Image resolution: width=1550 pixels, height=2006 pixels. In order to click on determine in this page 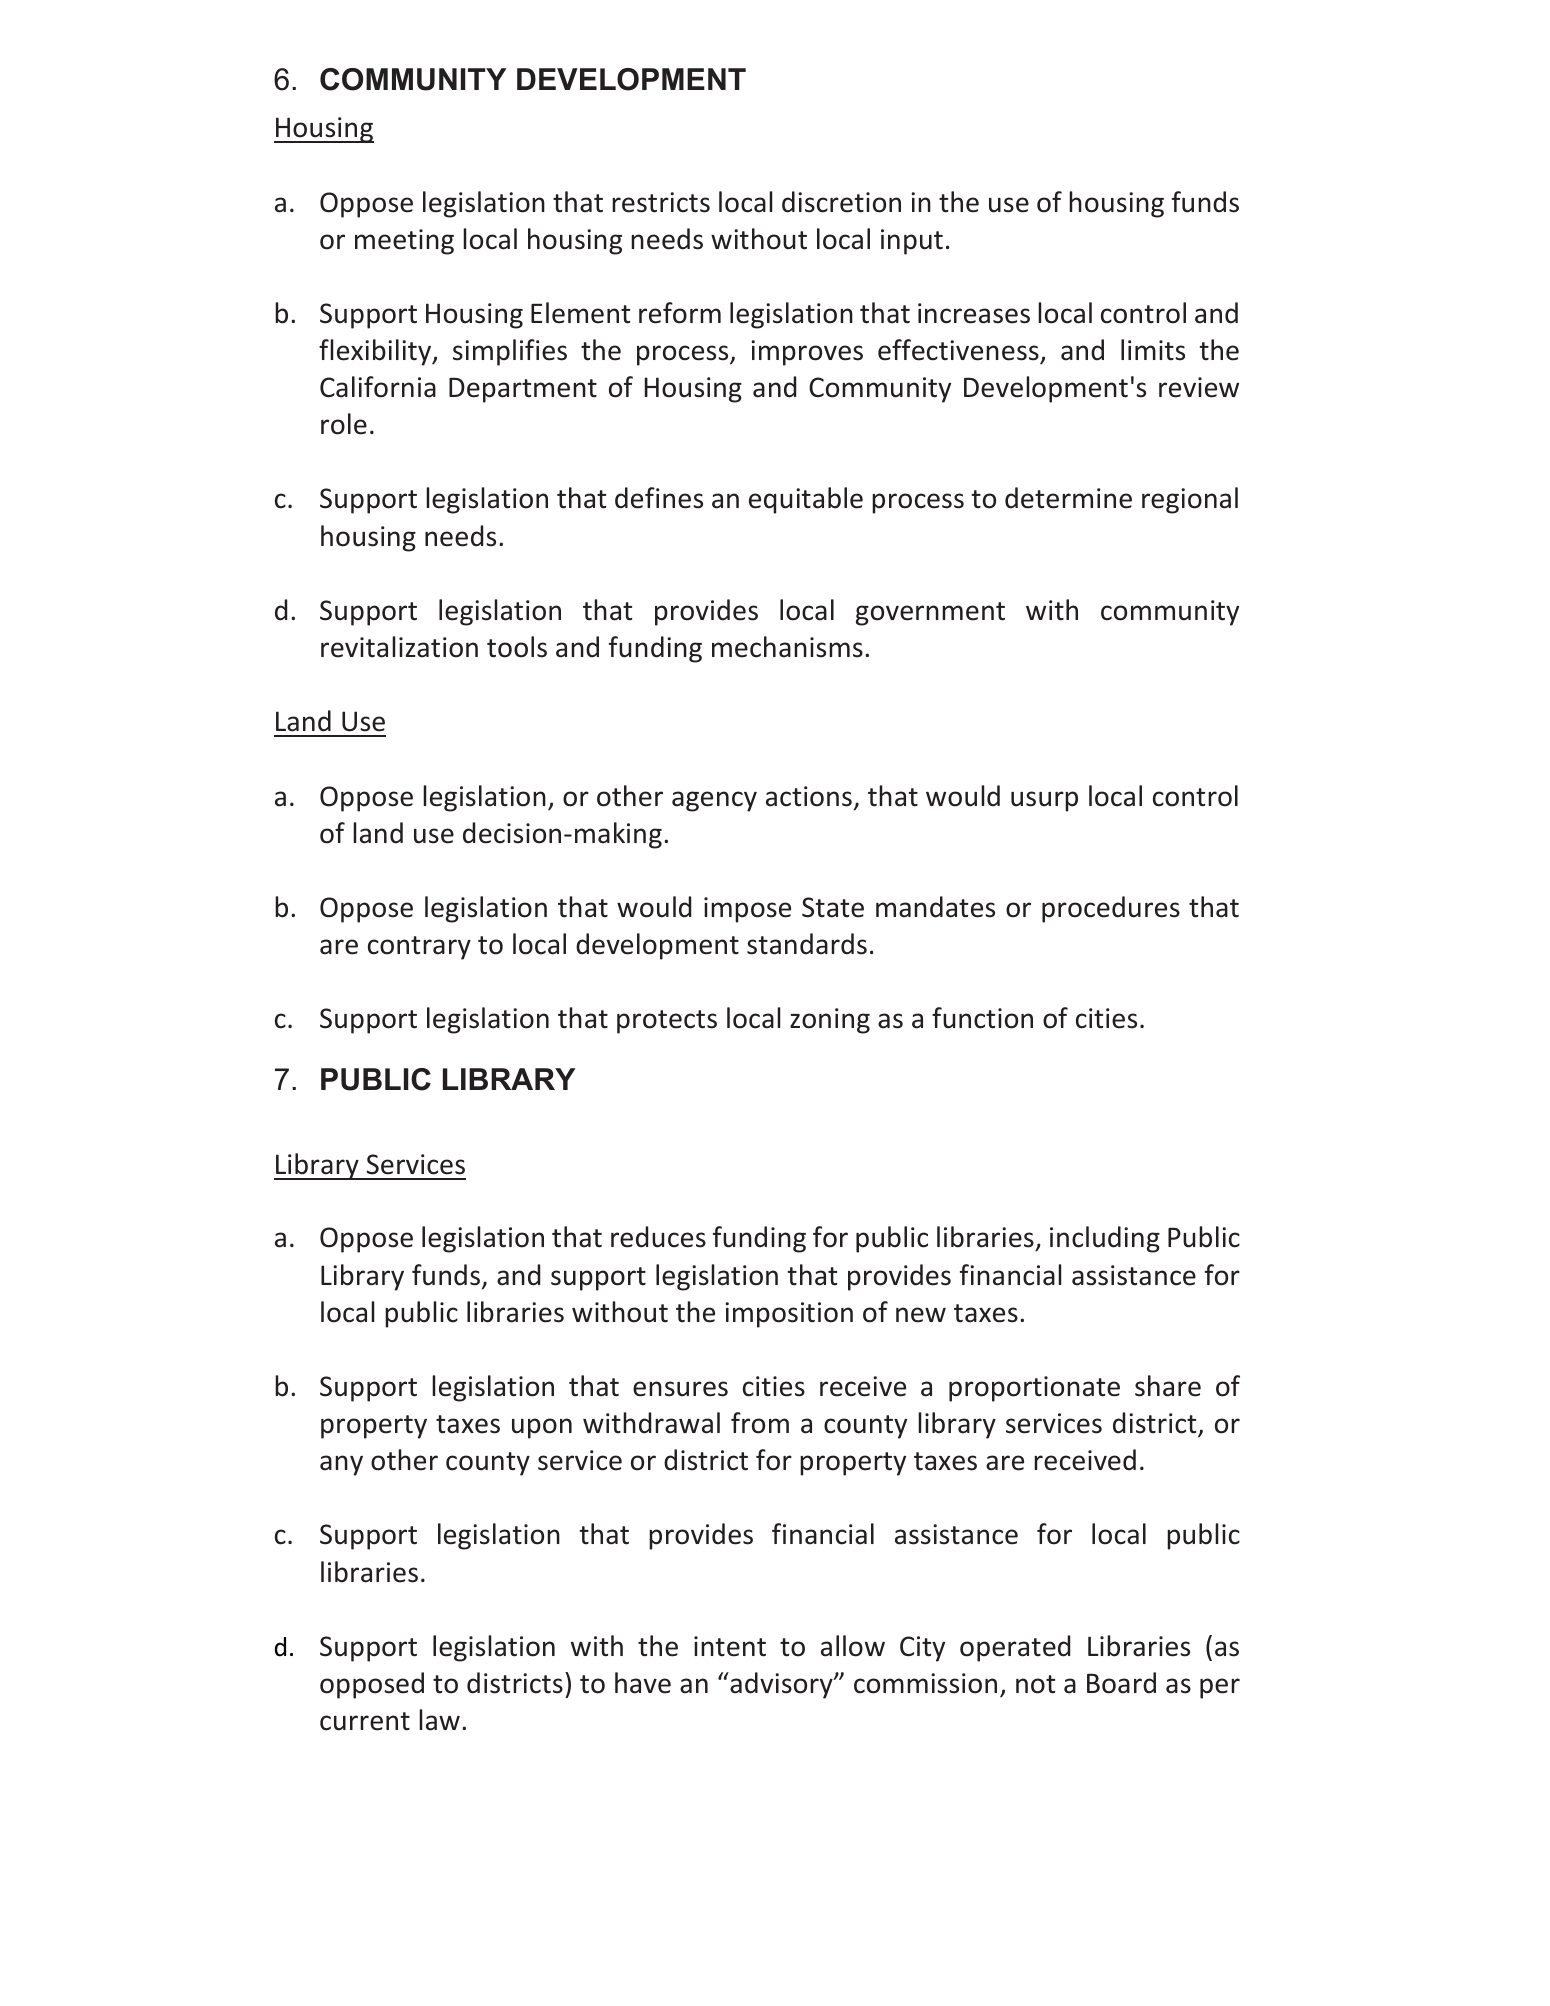, I will do `click(1068, 498)`.
